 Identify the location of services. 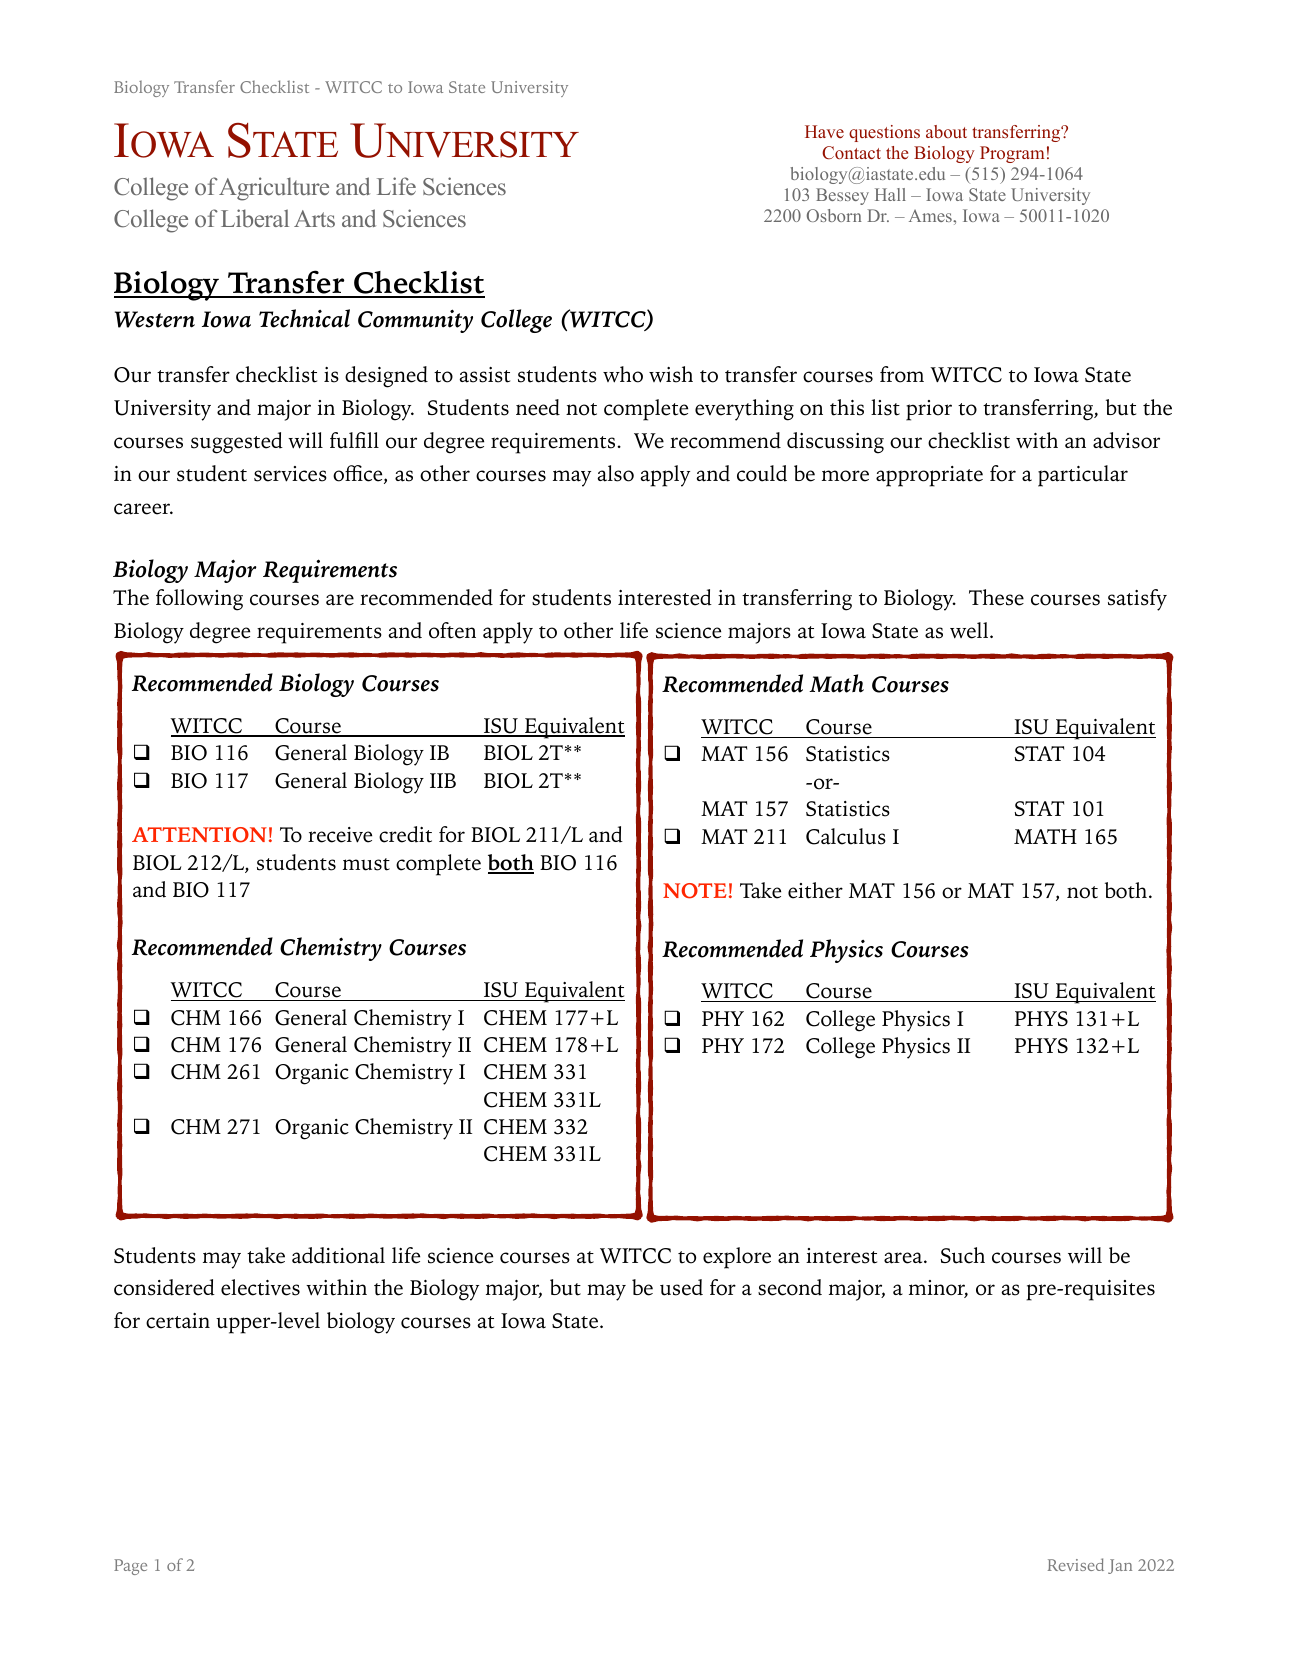
(290, 474).
